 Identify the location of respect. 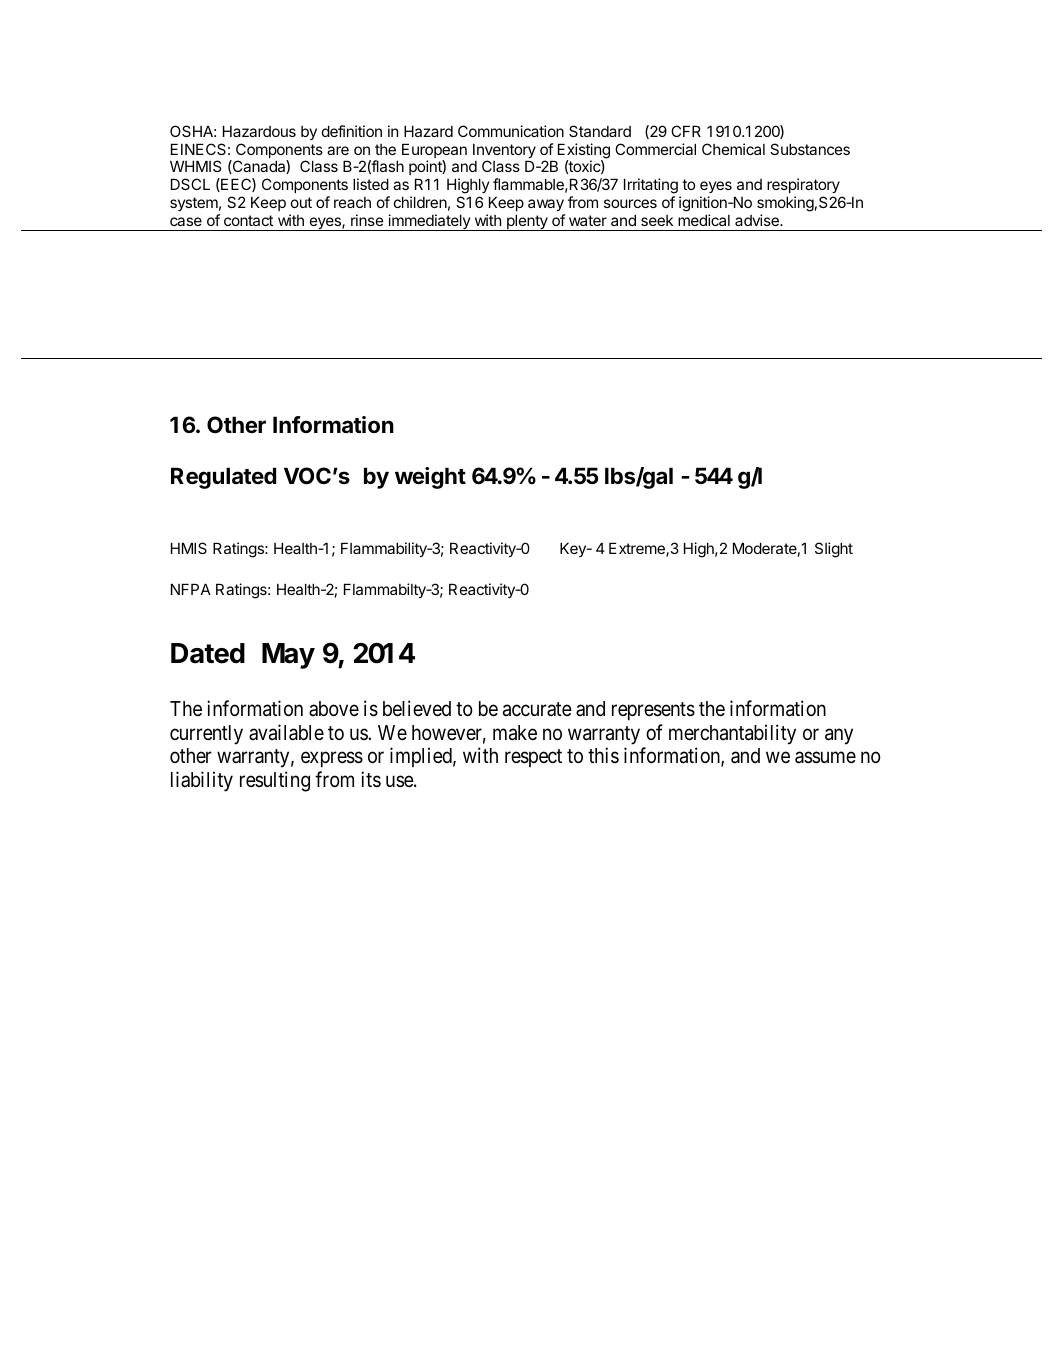
(533, 758).
